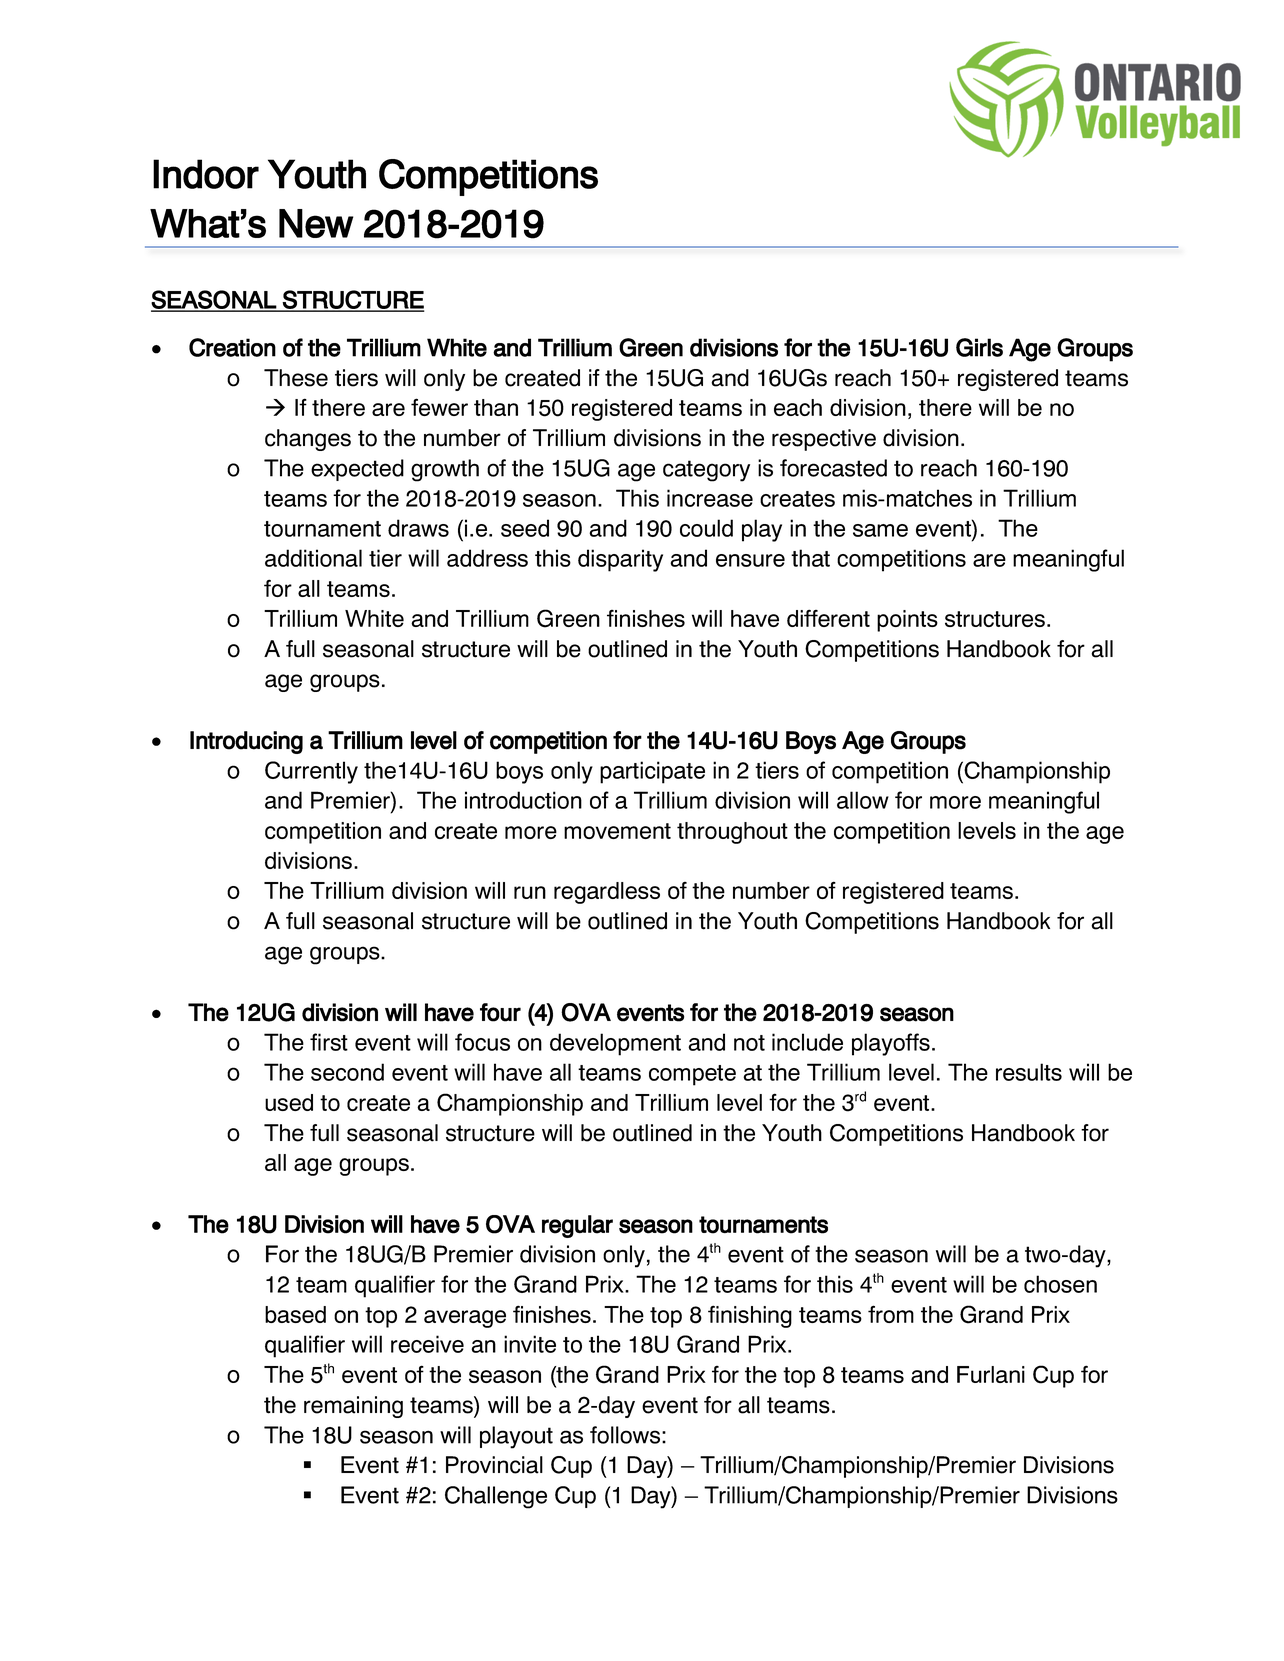 Image resolution: width=1284 pixels, height=1661 pixels. I want to click on Girls, so click(979, 347).
